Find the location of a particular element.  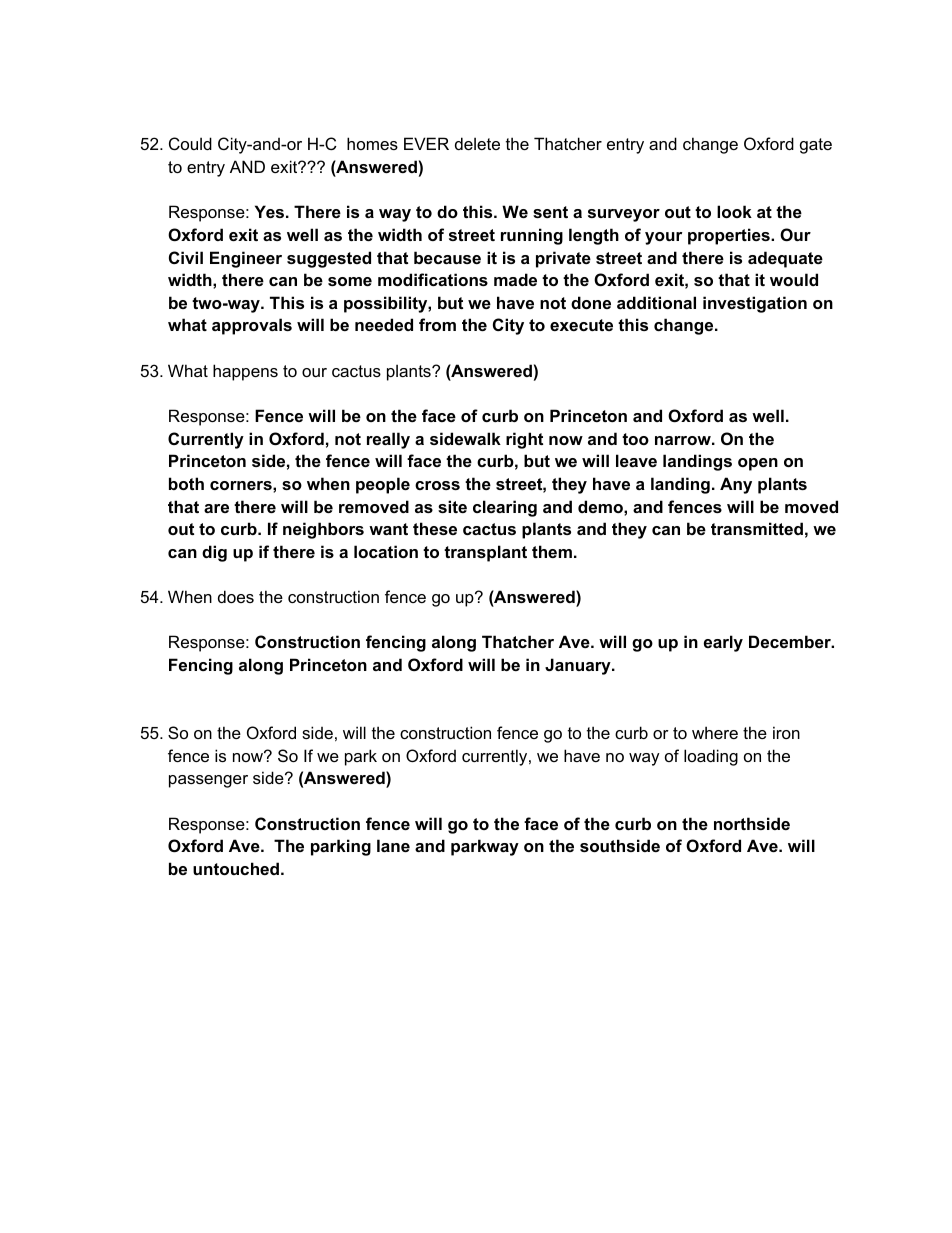

lane is located at coordinates (393, 845).
